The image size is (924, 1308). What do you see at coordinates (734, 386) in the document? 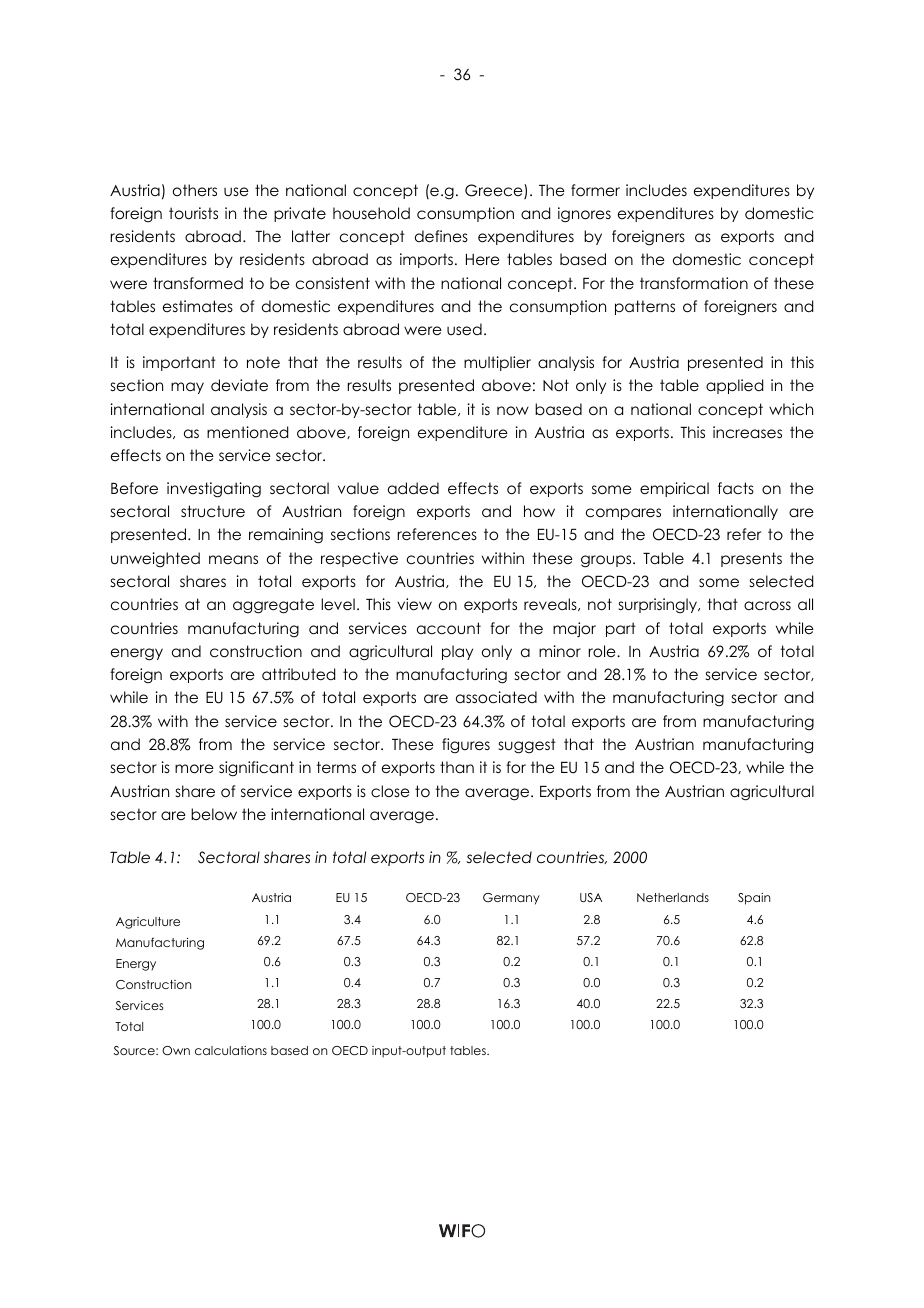
I see `applied` at bounding box center [734, 386].
